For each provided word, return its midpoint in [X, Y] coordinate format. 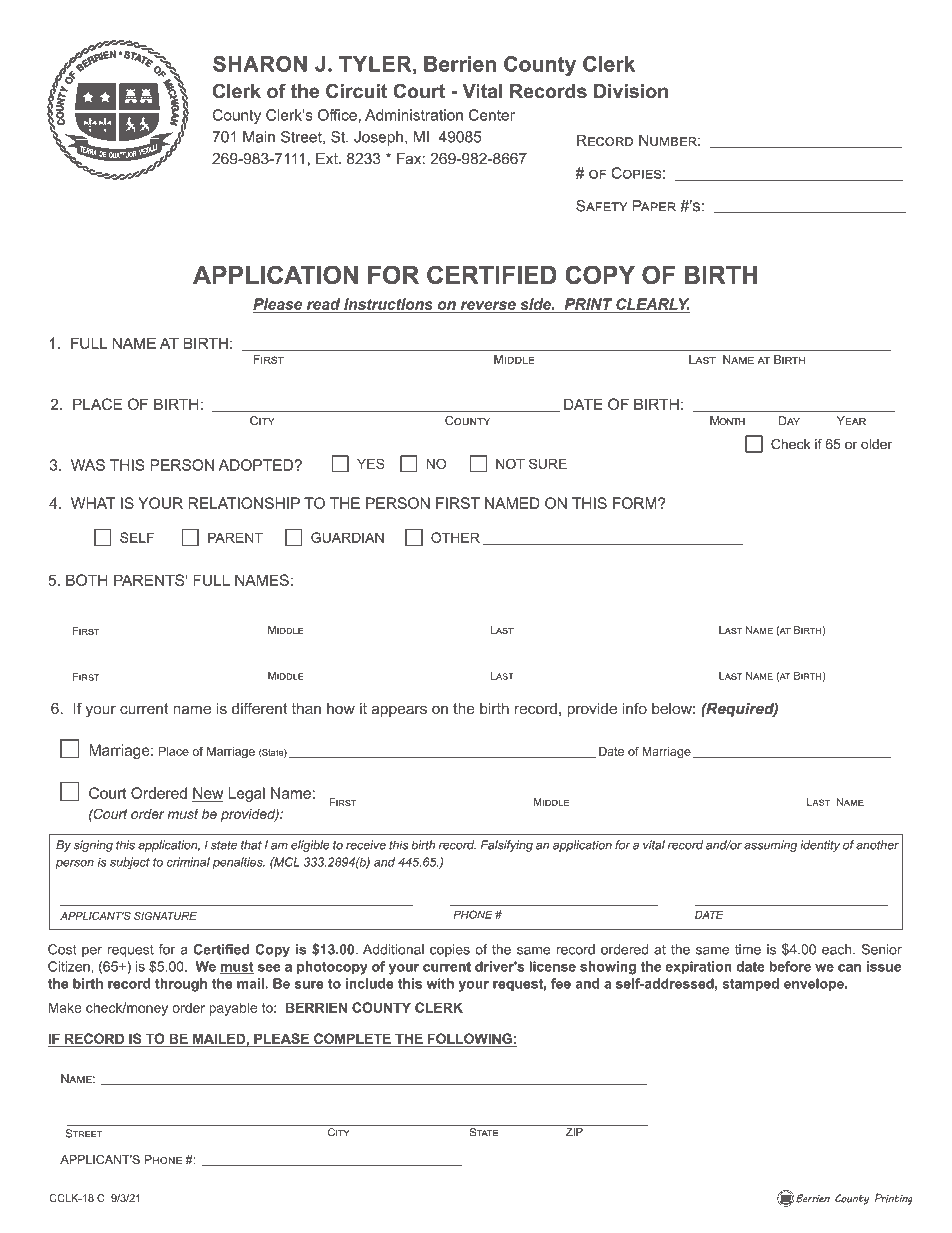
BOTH [87, 580]
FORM [636, 503]
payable [233, 1009]
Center [492, 115]
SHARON [260, 64]
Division [631, 91]
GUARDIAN [347, 537]
